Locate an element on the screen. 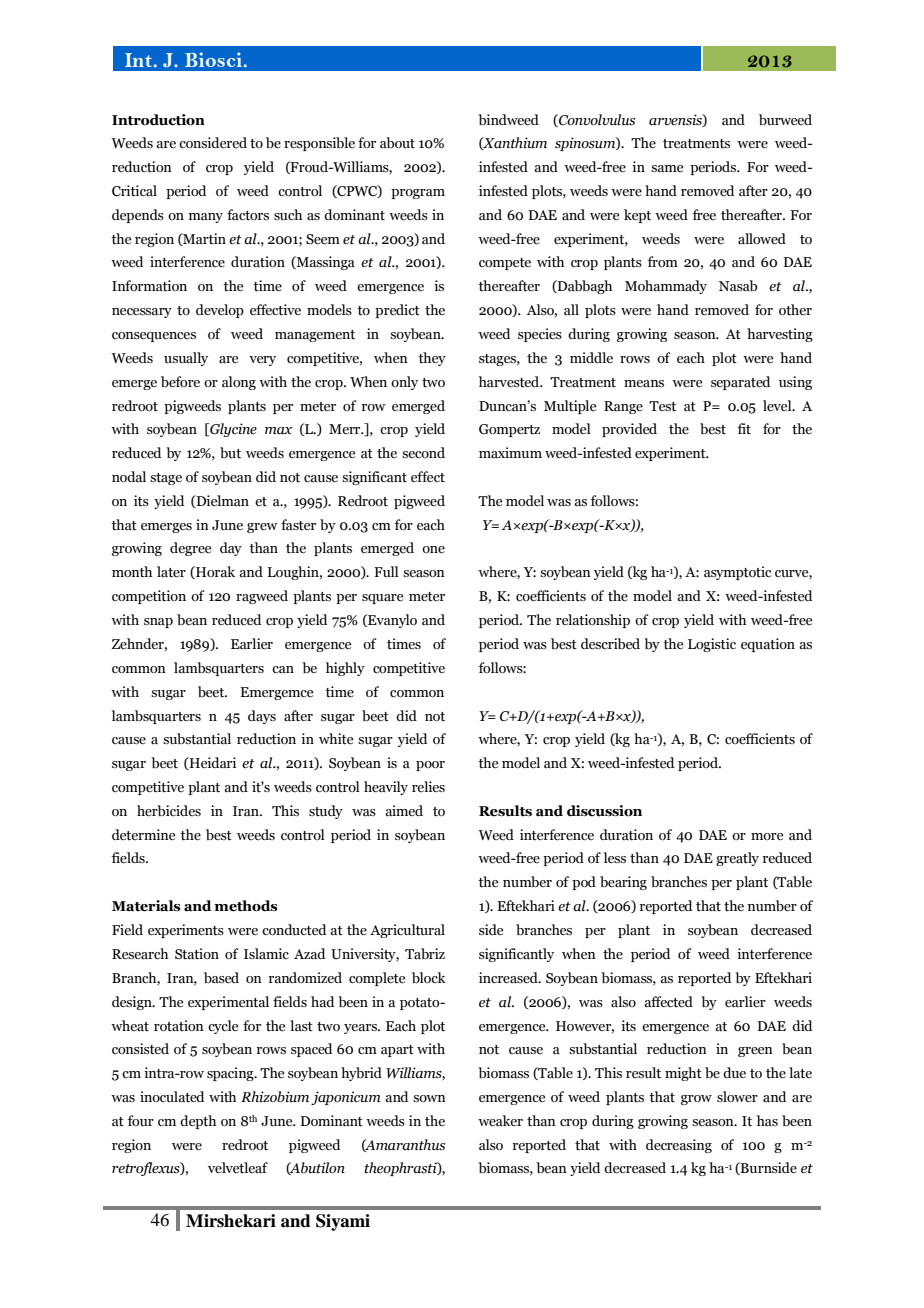 The height and width of the screenshot is (1308, 924). Introduction is located at coordinates (158, 120).
